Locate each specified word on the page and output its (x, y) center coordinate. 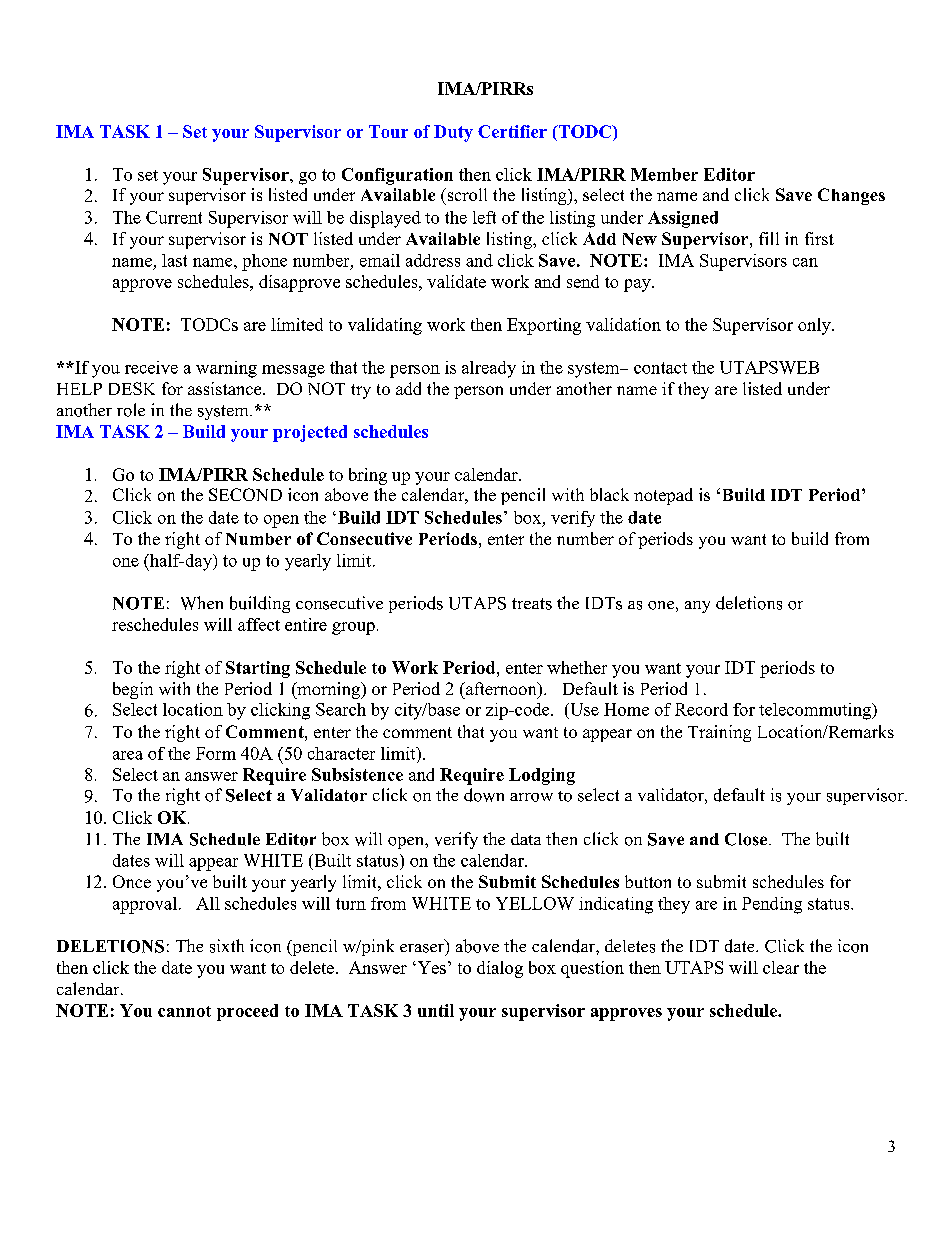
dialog (500, 969)
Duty (453, 133)
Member (664, 174)
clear (781, 967)
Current (174, 217)
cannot (184, 1011)
